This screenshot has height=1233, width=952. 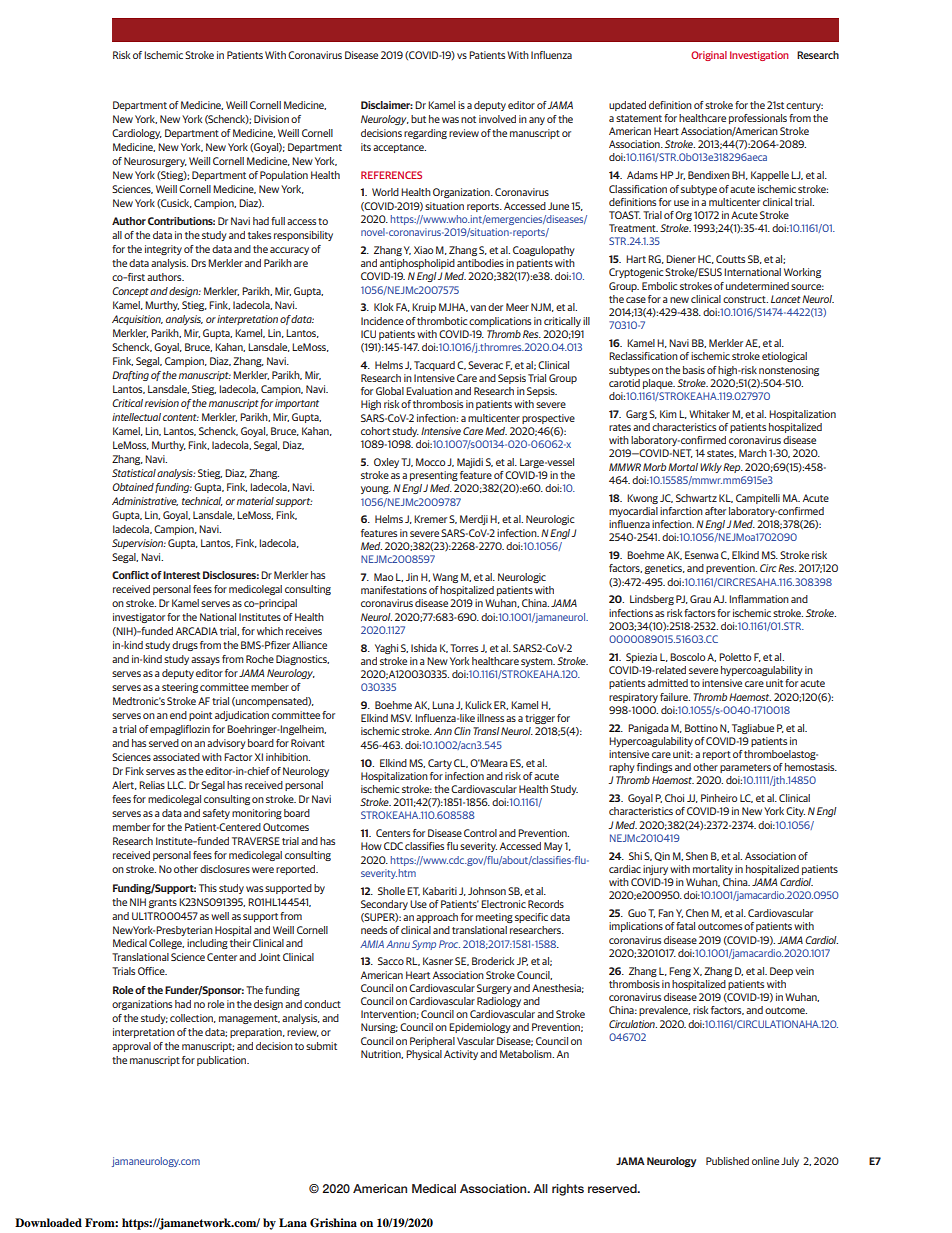 I want to click on Published, so click(x=727, y=1161).
